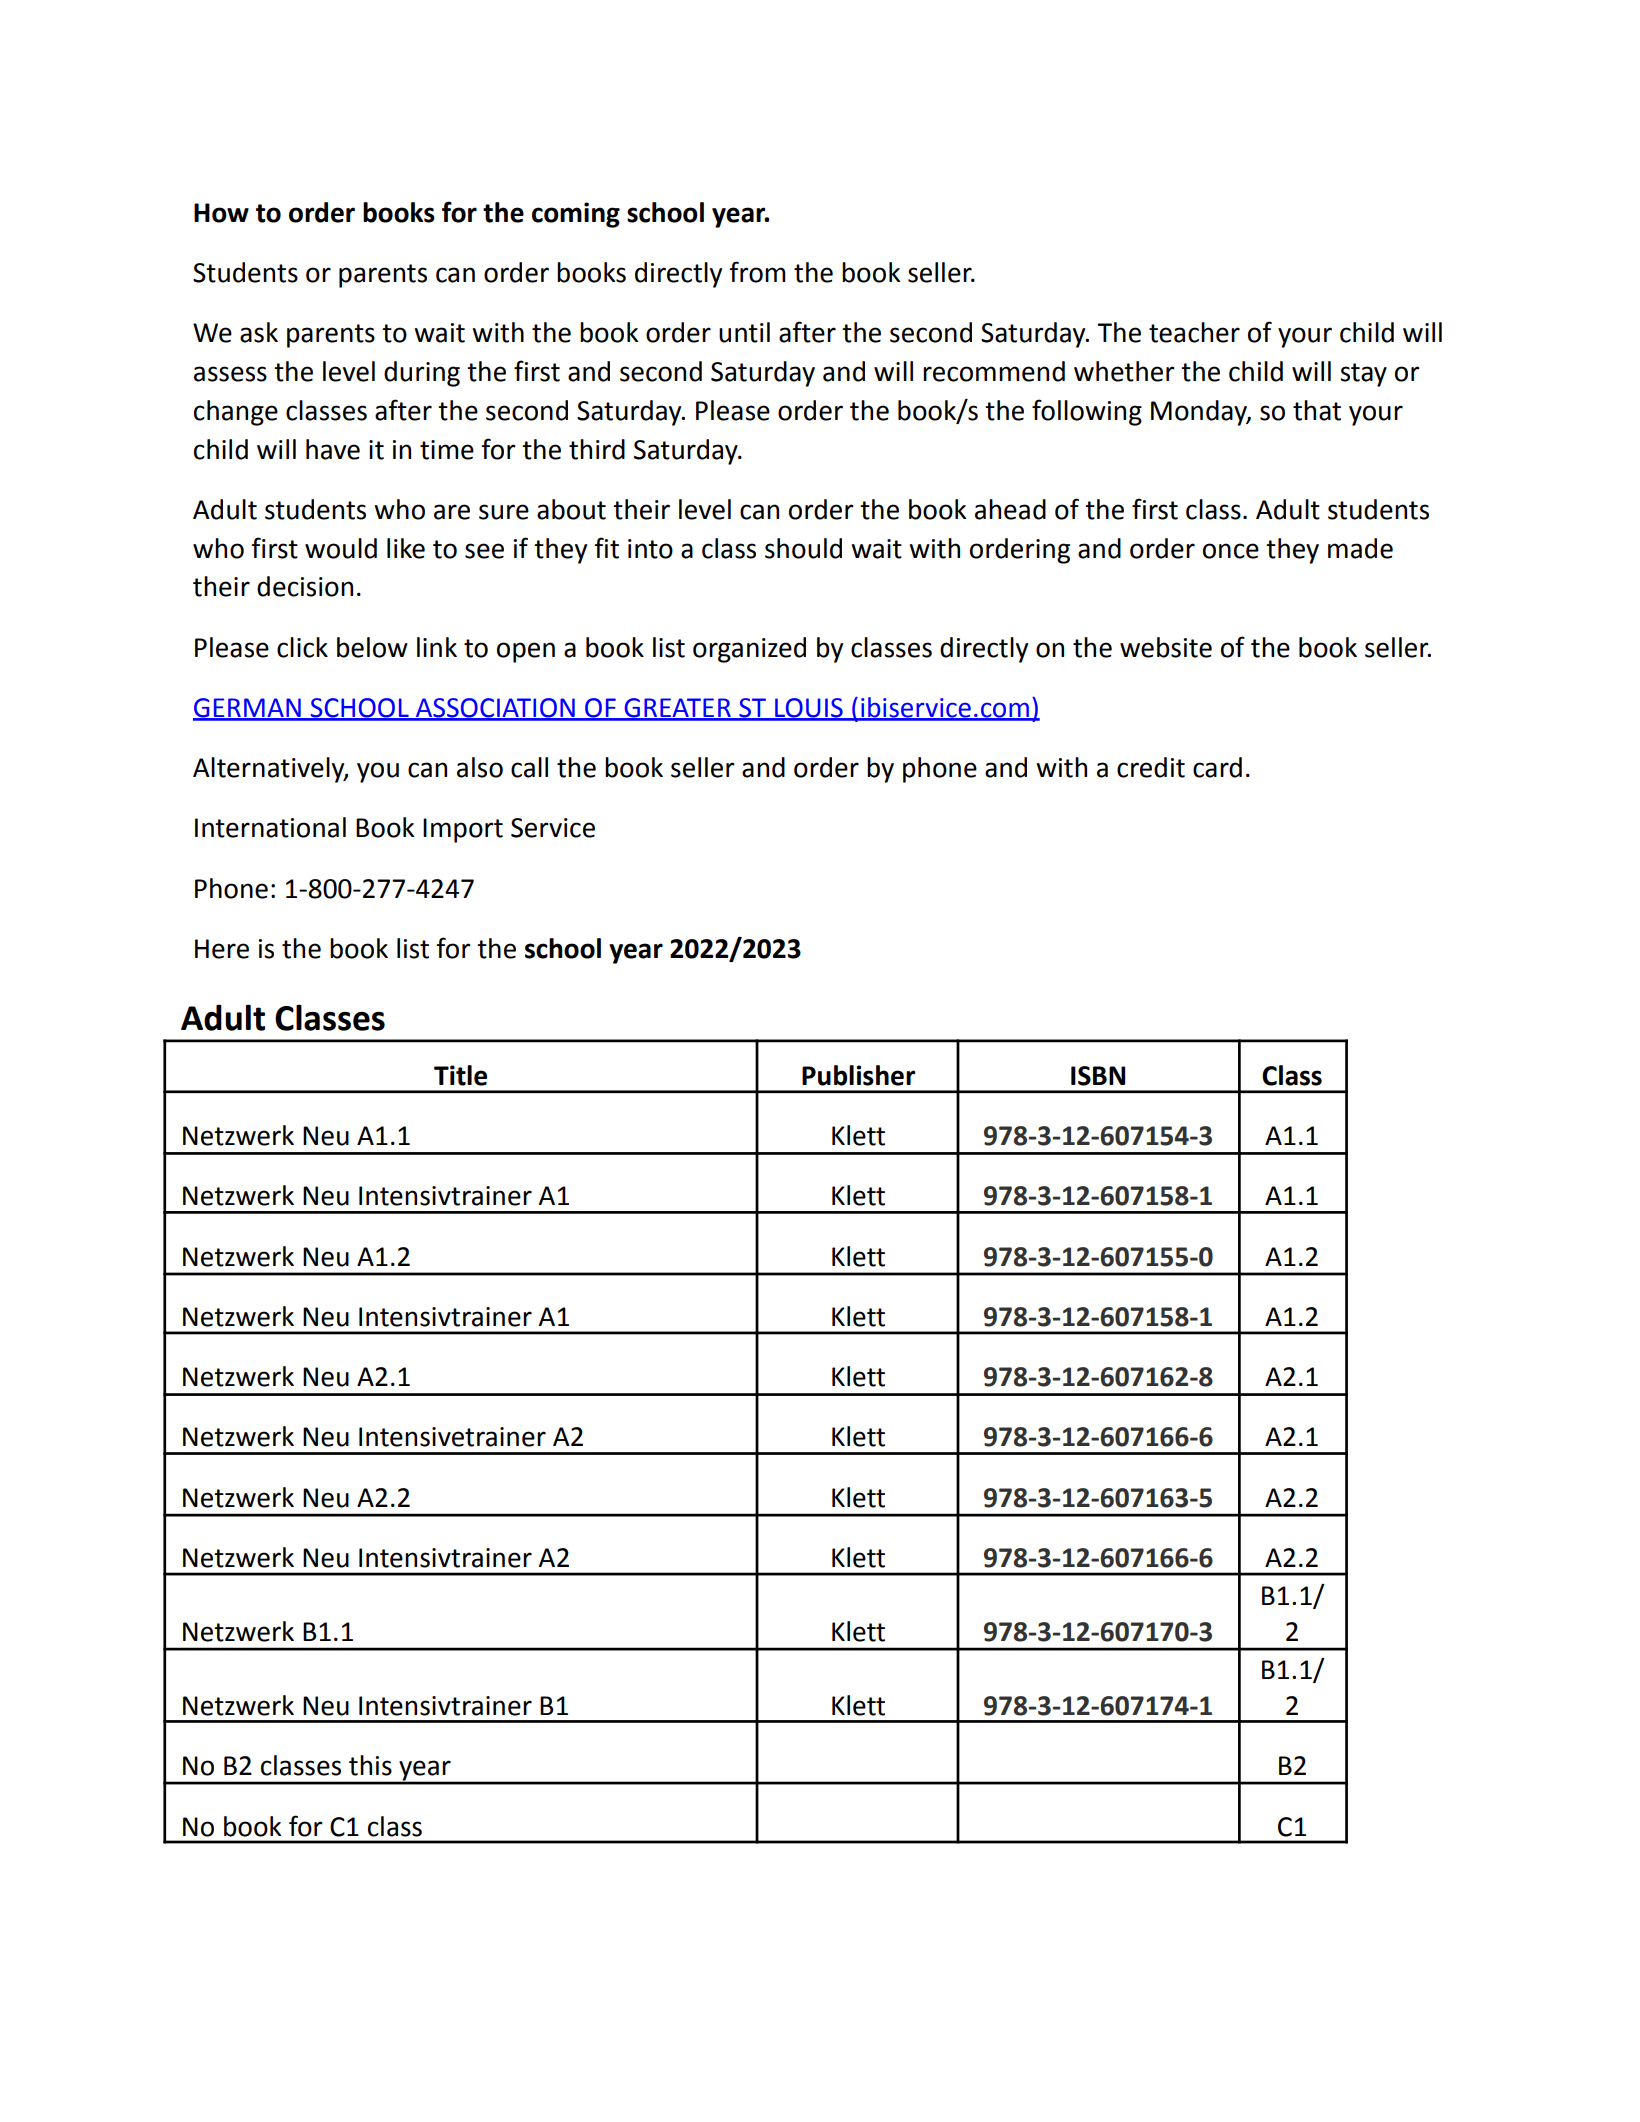 This screenshot has width=1640, height=2122. What do you see at coordinates (1098, 1076) in the screenshot?
I see `ISBN` at bounding box center [1098, 1076].
